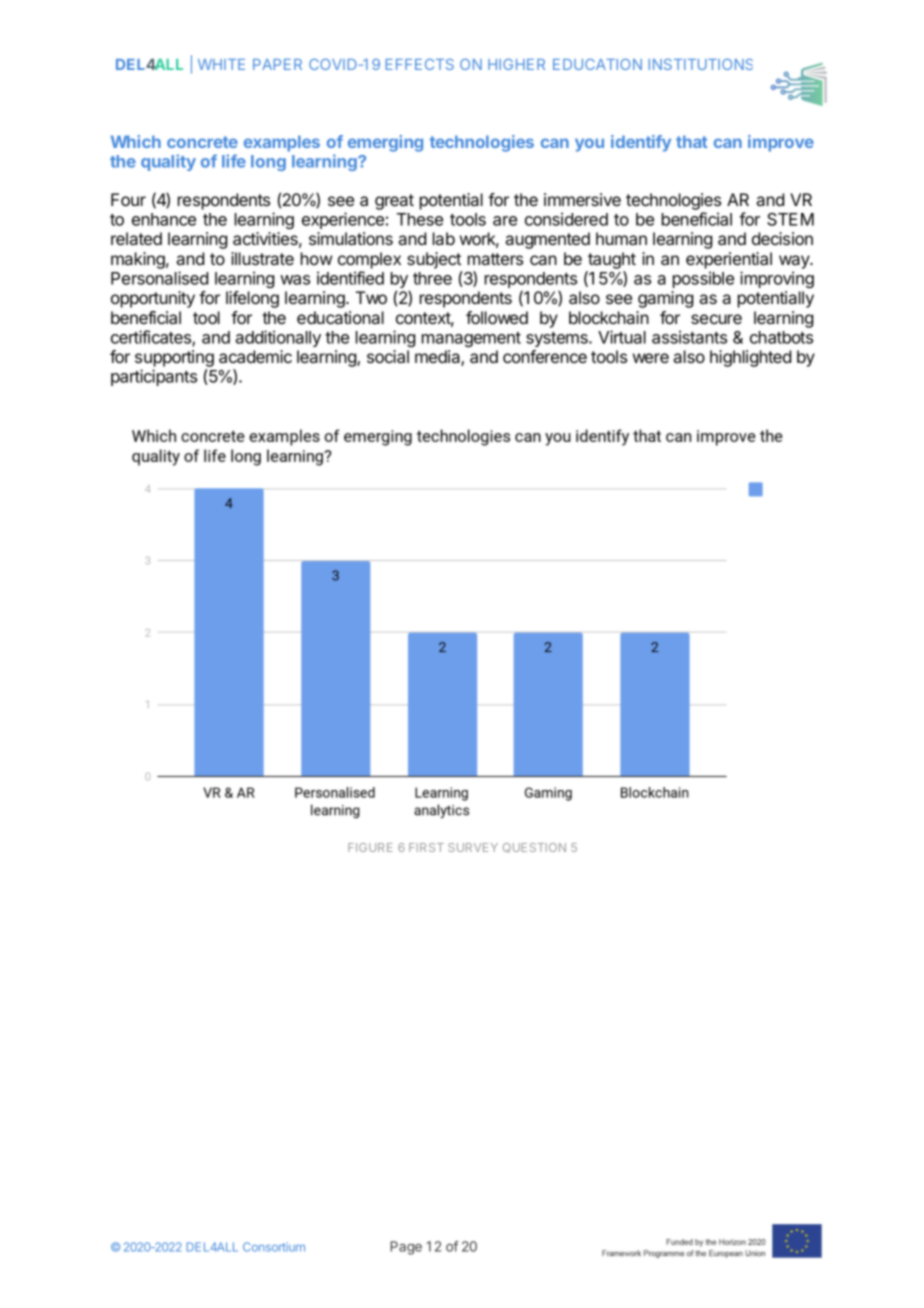 This document has height=1308, width=924. I want to click on FIRST, so click(426, 847).
